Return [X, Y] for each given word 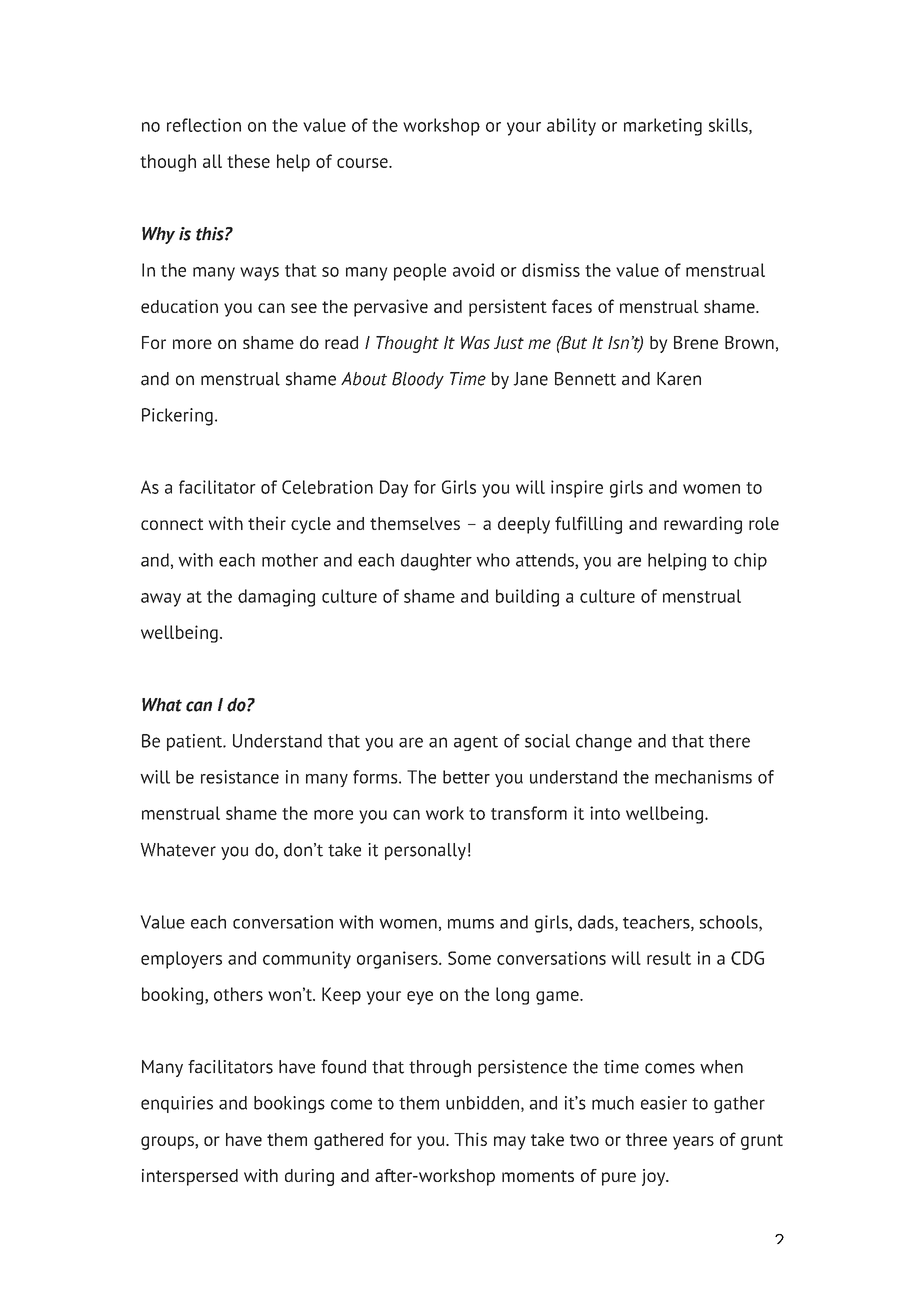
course [363, 163]
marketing [663, 127]
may [510, 1143]
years [693, 1143]
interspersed [190, 1177]
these [248, 161]
